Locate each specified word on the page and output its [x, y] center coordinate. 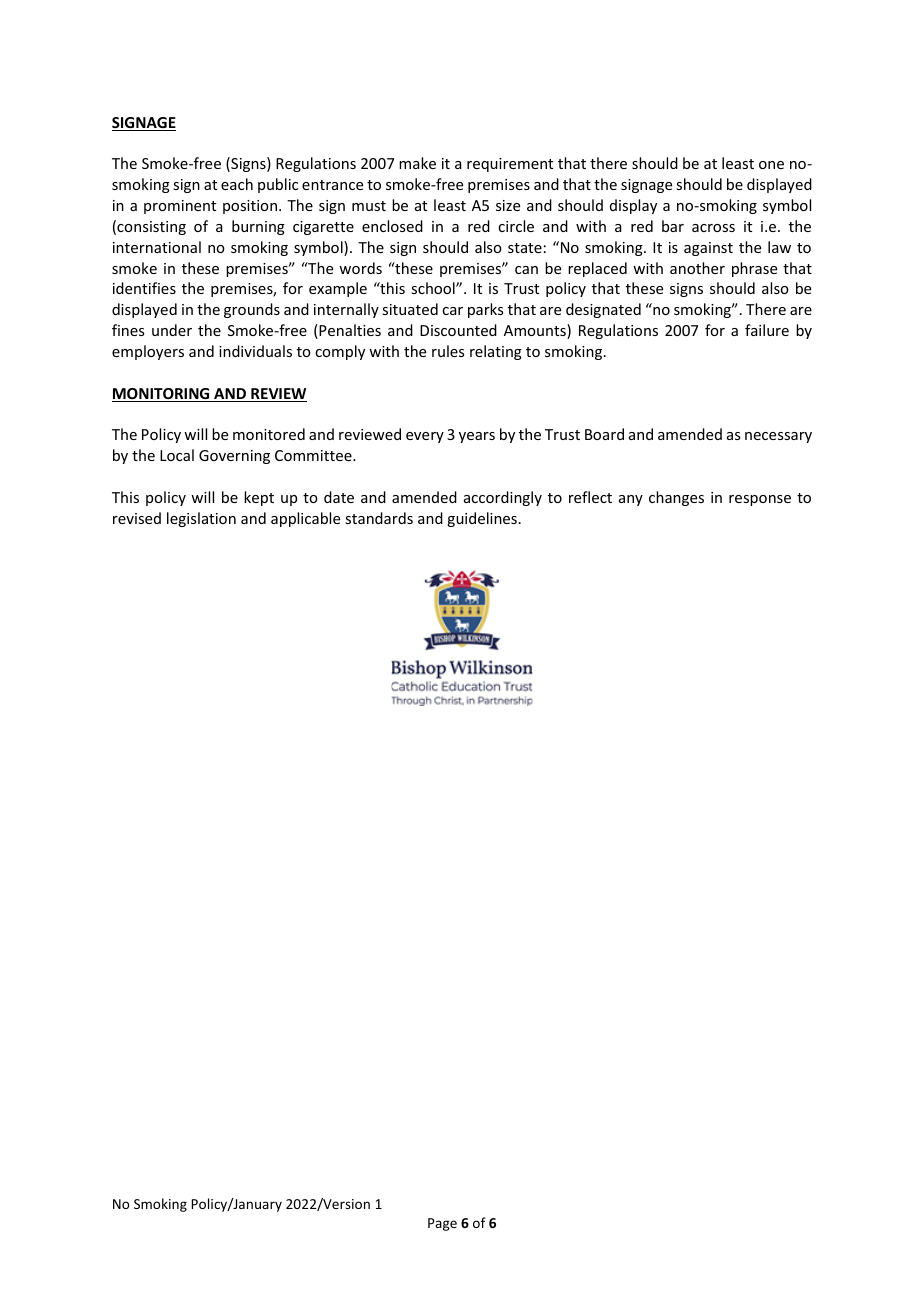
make [417, 163]
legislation [201, 519]
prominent [180, 207]
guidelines [482, 519]
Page [442, 1224]
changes [676, 498]
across [713, 228]
